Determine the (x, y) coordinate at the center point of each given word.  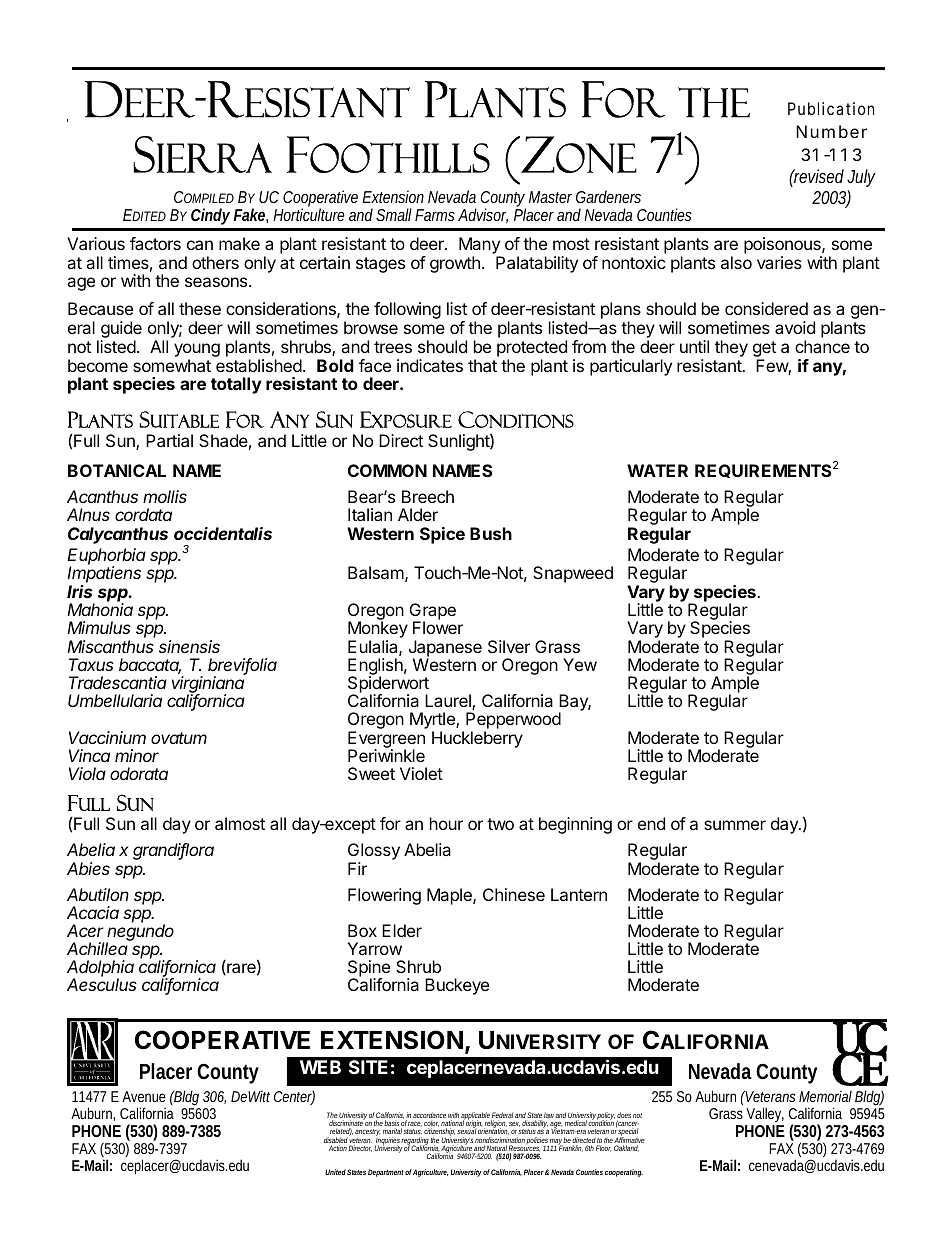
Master (550, 197)
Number (831, 131)
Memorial (825, 1096)
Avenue (144, 1096)
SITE (368, 1067)
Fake (250, 214)
